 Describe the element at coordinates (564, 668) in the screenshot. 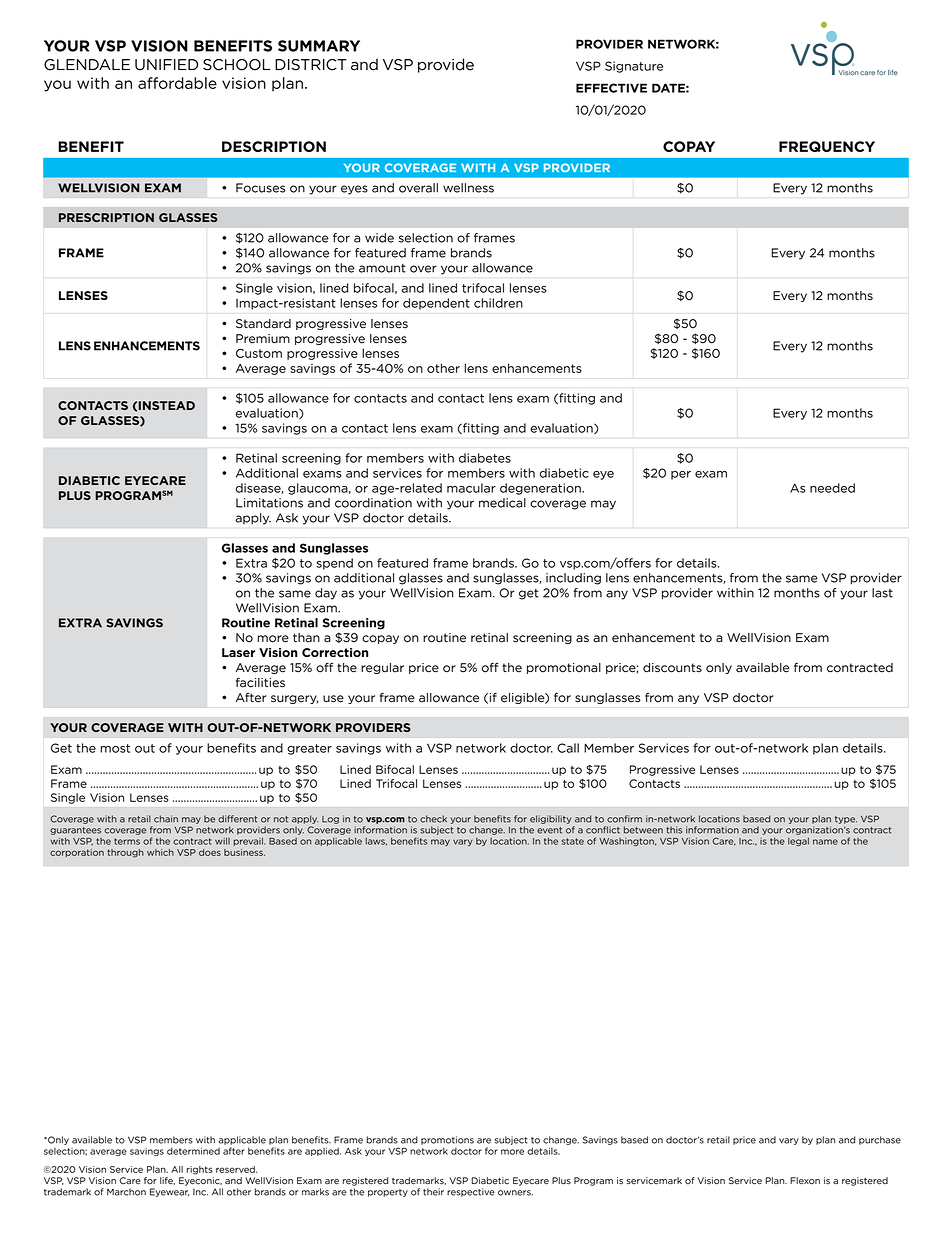

I see `promotional` at that location.
